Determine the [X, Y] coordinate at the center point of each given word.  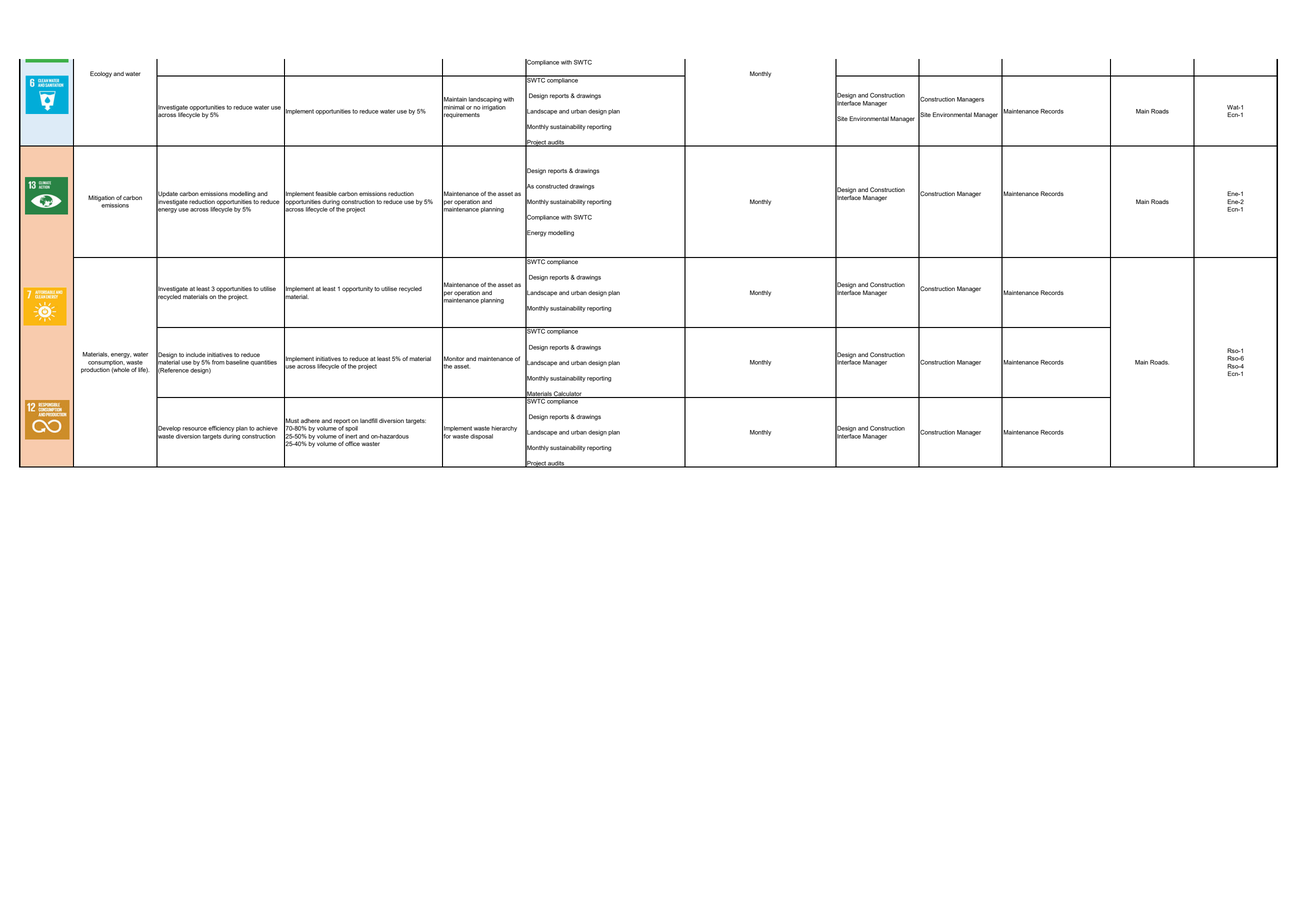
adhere [310, 420]
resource [194, 429]
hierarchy [504, 429]
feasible [326, 193]
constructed [552, 186]
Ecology [101, 74]
